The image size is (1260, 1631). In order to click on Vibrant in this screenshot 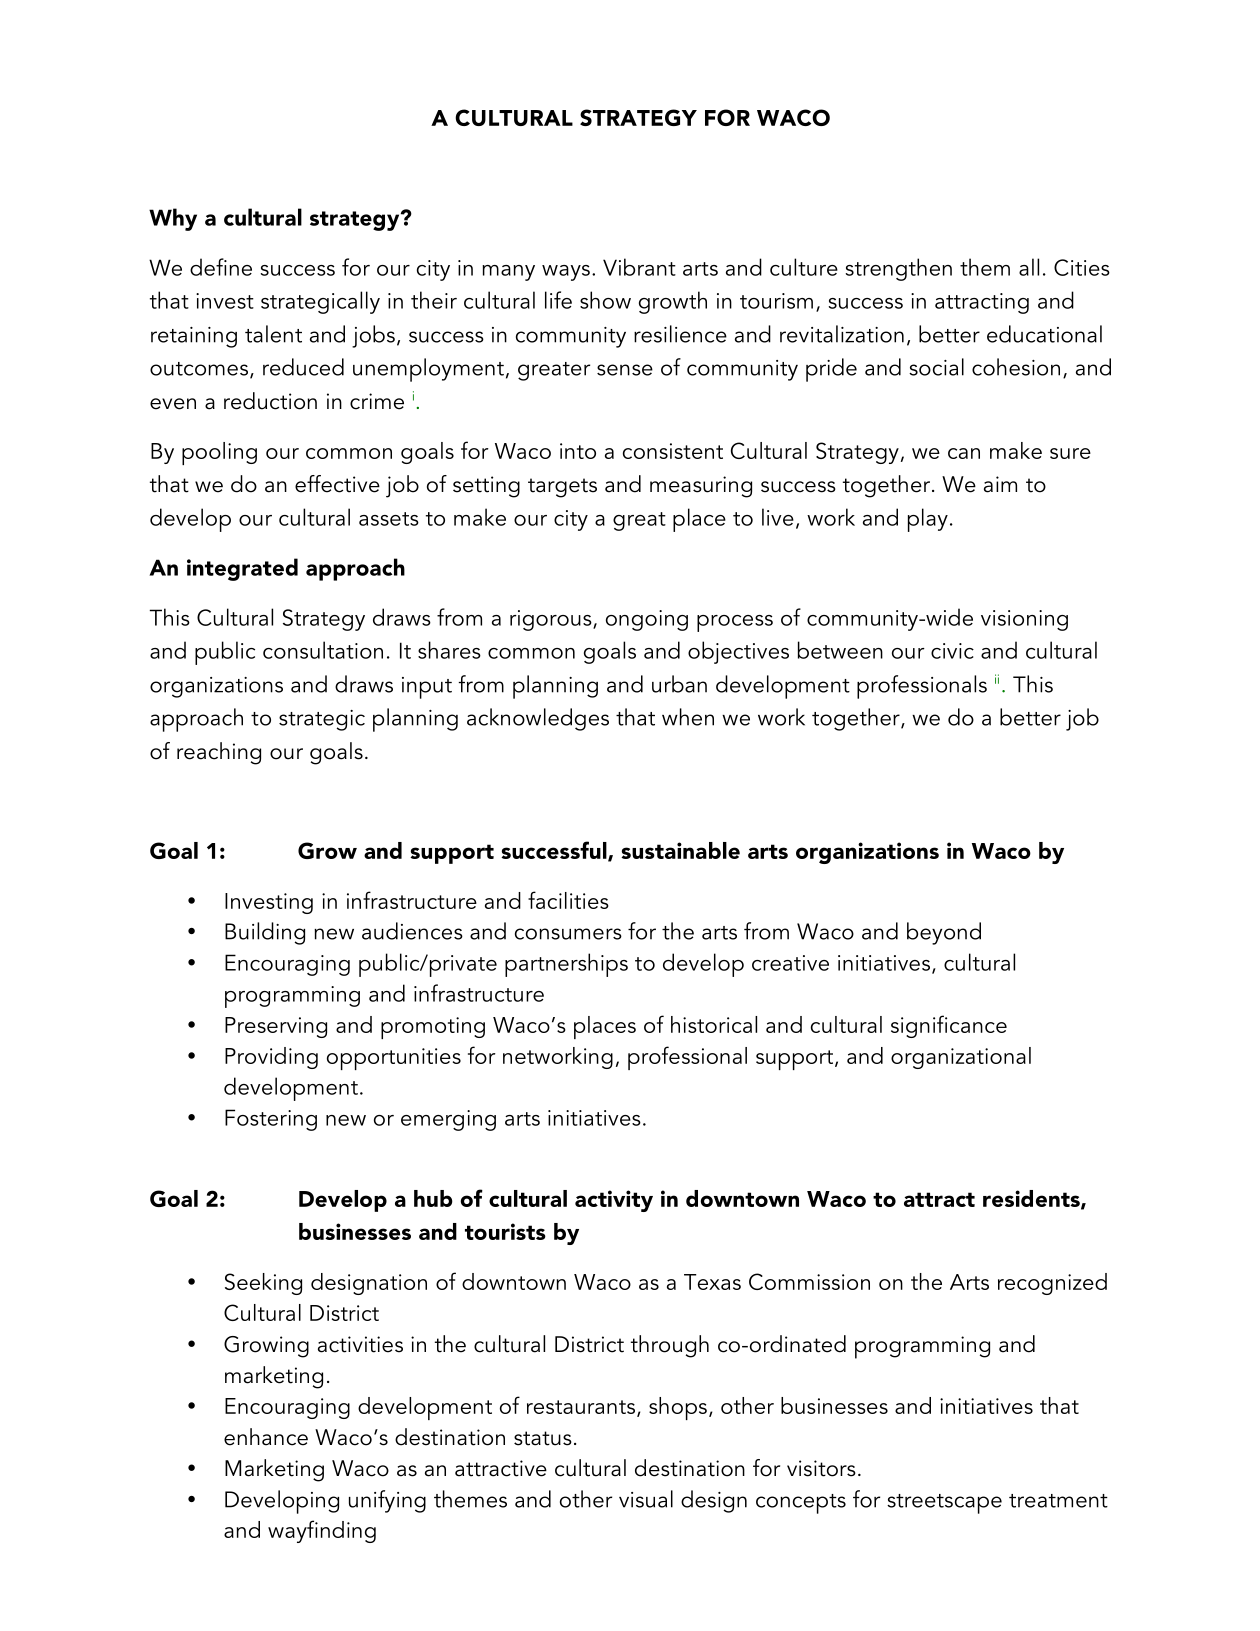, I will do `click(639, 267)`.
